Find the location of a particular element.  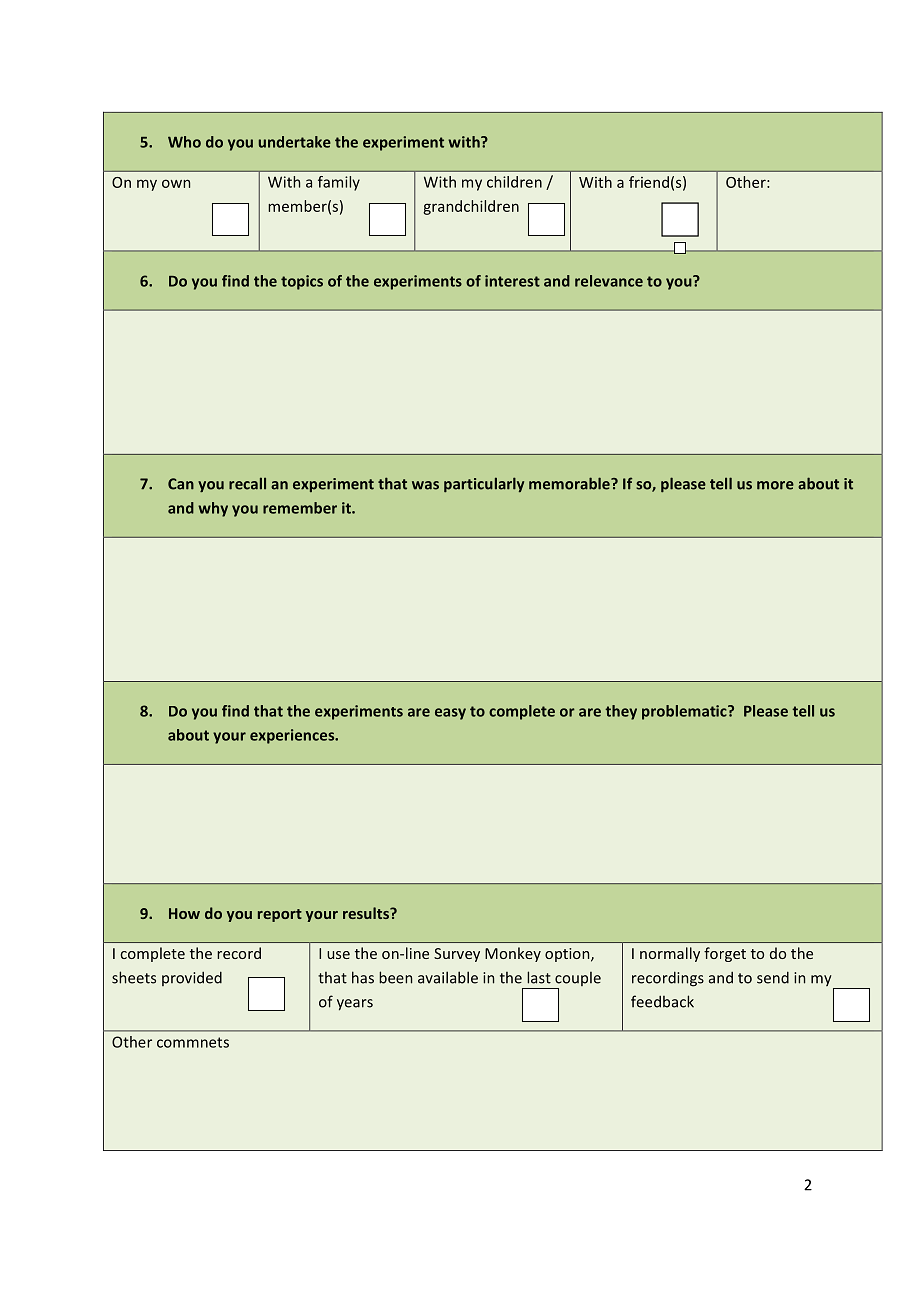

provided is located at coordinates (192, 978).
